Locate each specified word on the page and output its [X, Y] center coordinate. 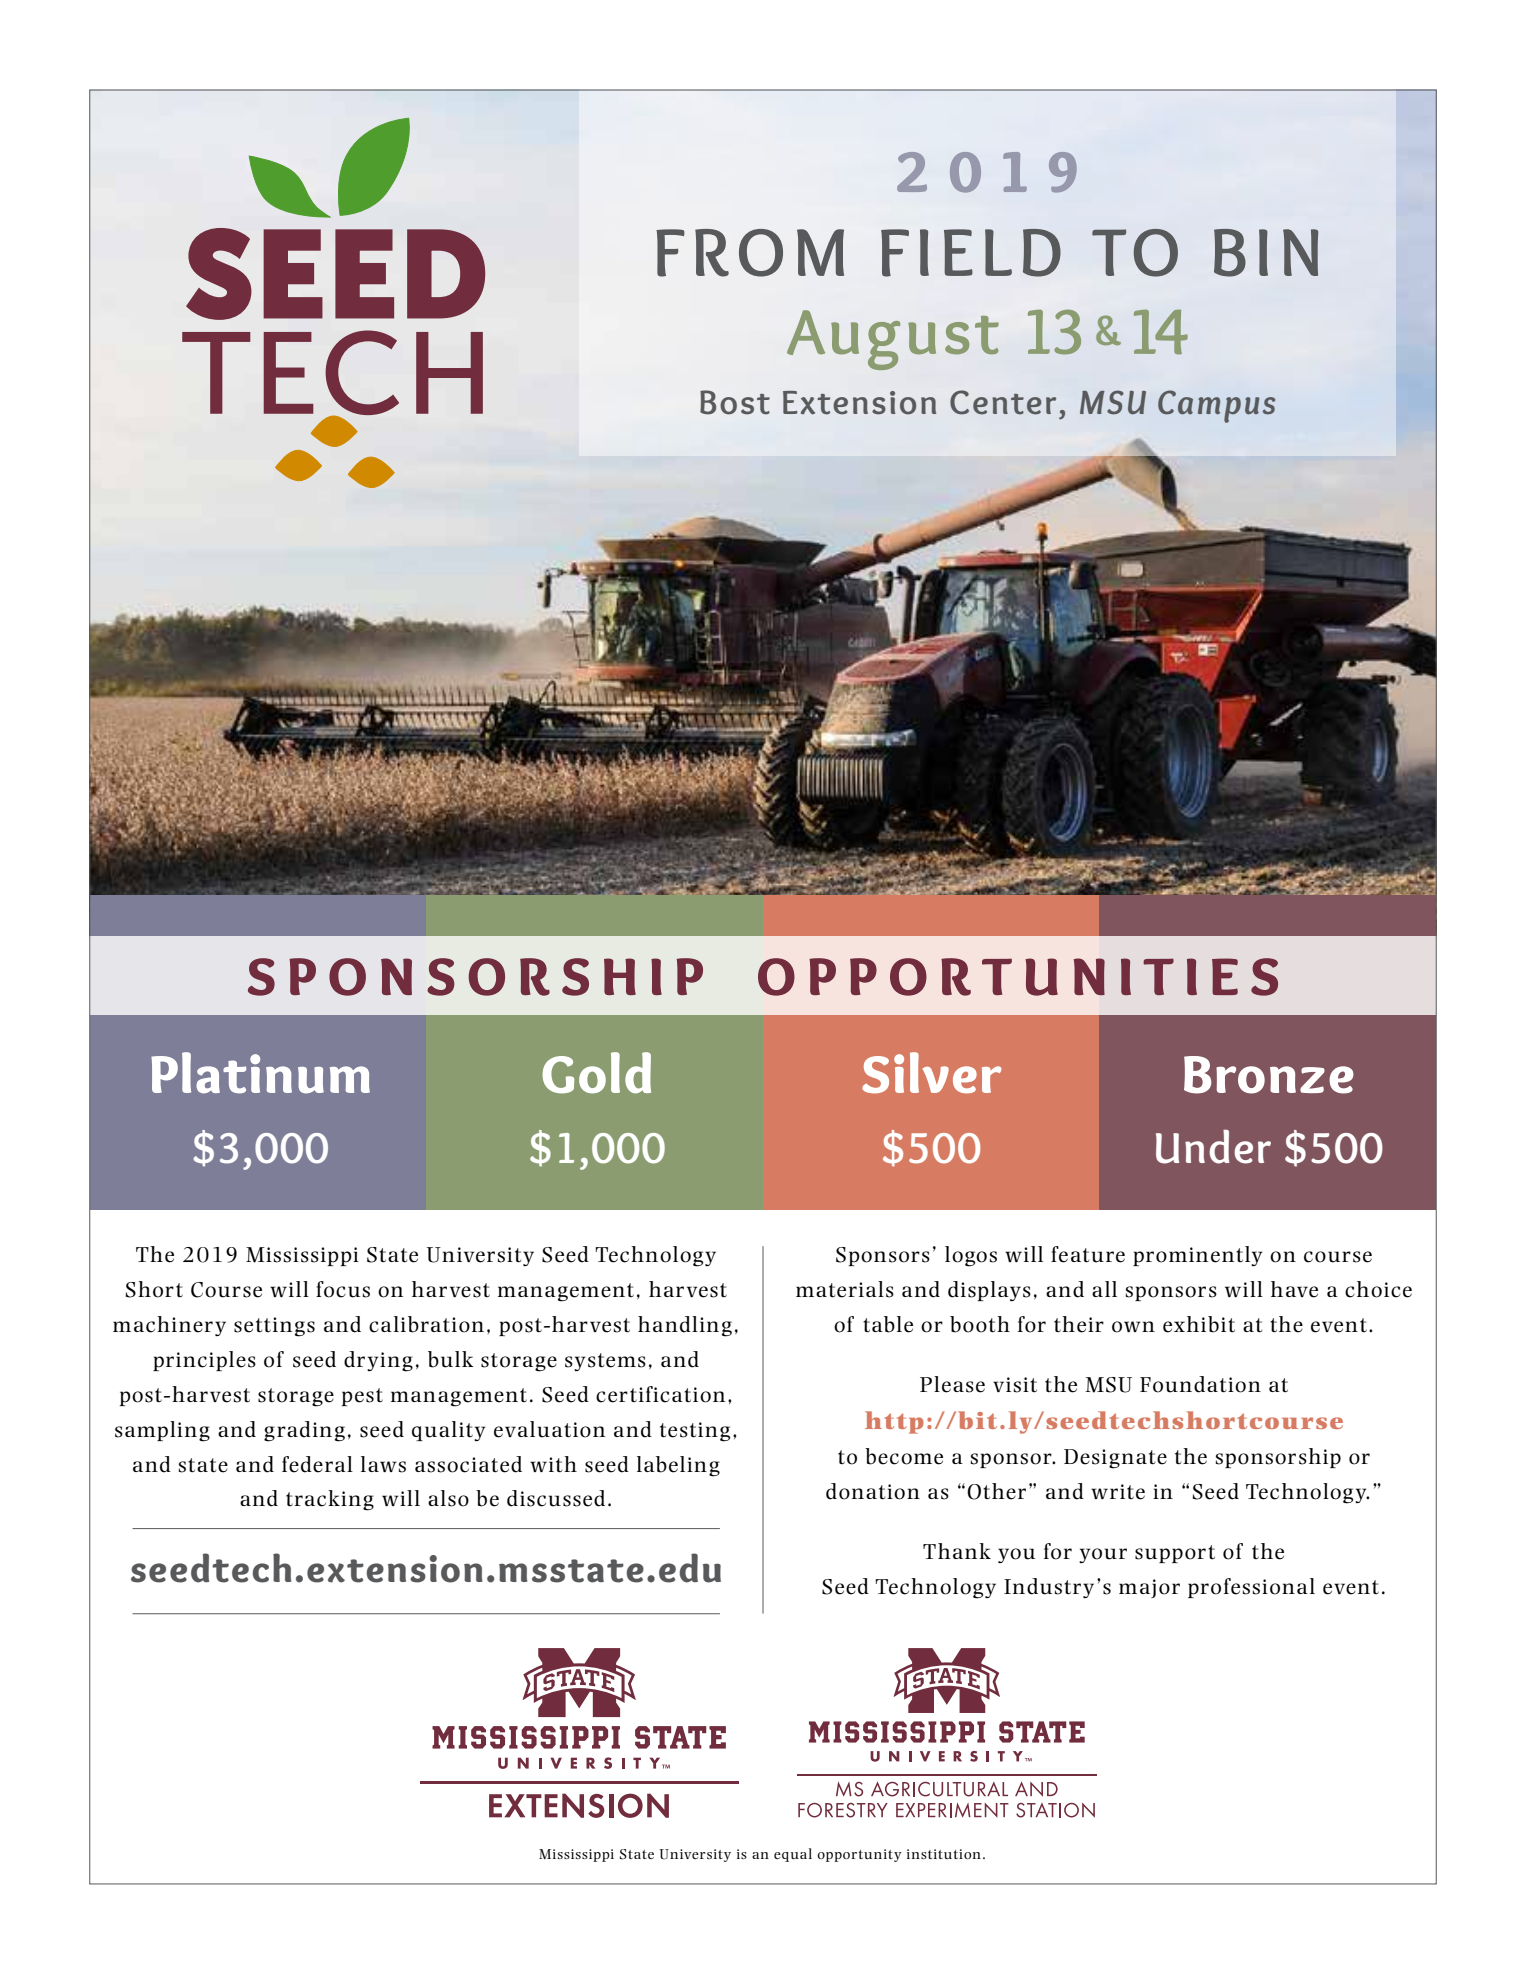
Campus [1216, 406]
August [893, 340]
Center [1003, 402]
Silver [932, 1073]
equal [793, 1855]
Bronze [1269, 1075]
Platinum [260, 1073]
